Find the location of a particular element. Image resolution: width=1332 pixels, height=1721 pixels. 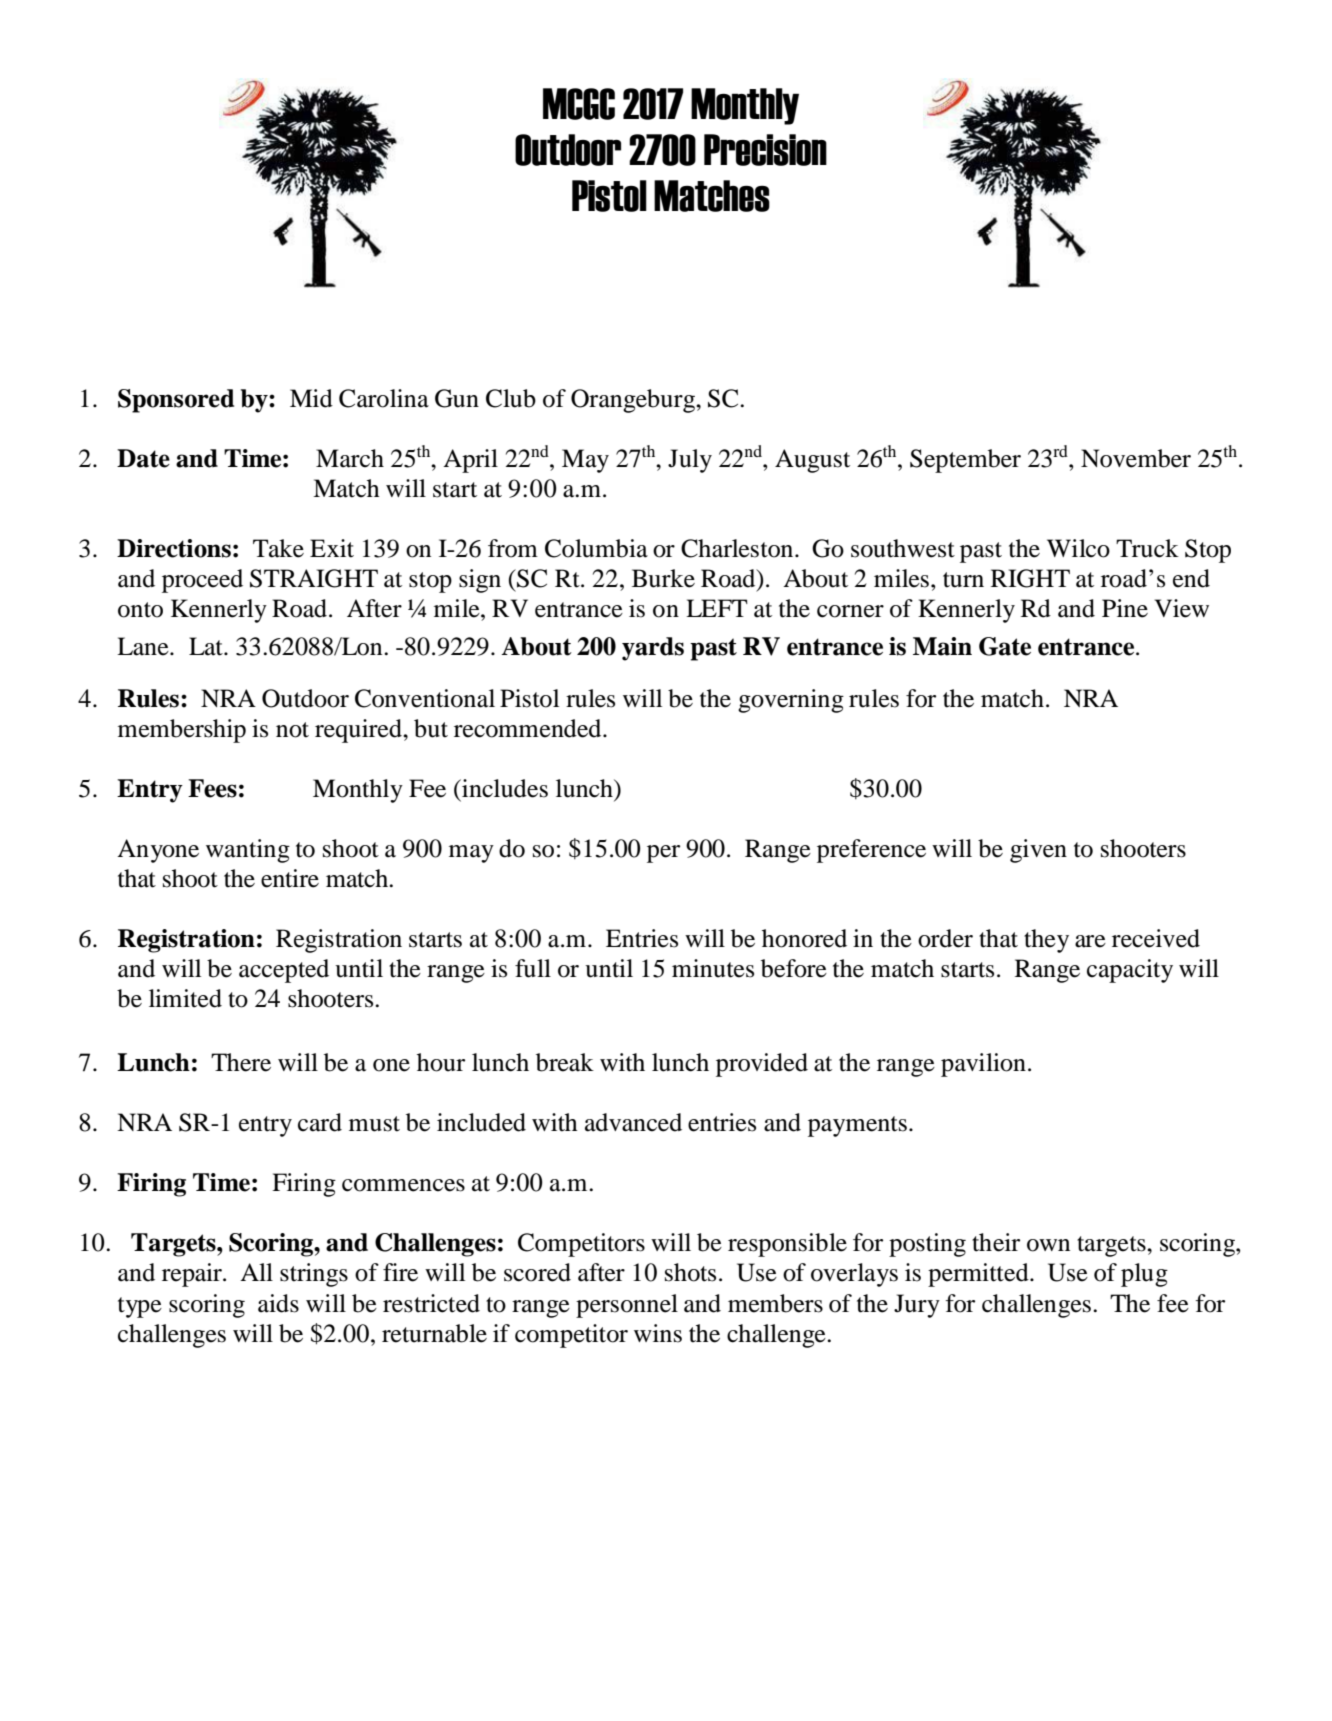

Lat is located at coordinates (207, 646).
